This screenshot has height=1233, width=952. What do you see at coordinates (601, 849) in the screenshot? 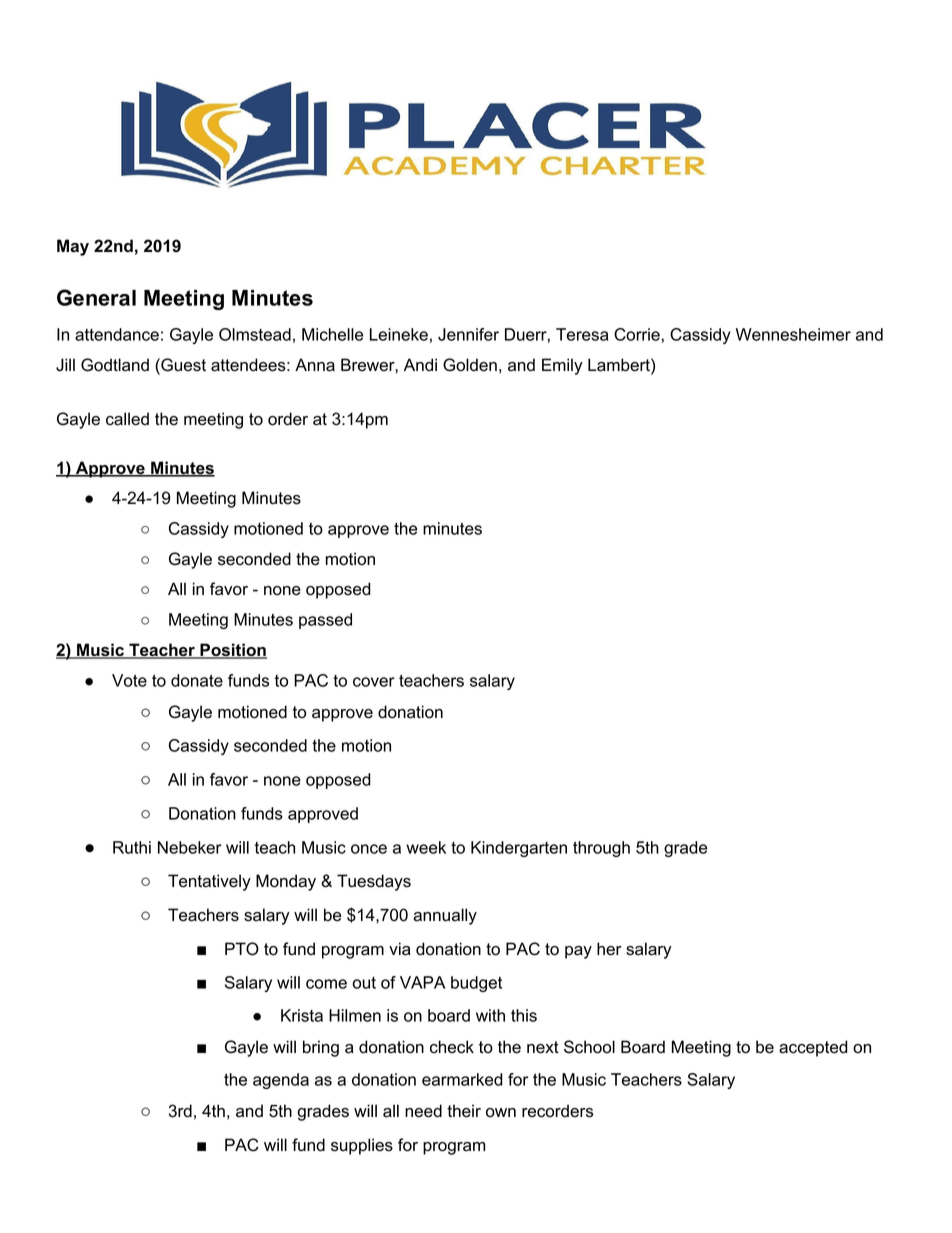
I see `through` at bounding box center [601, 849].
